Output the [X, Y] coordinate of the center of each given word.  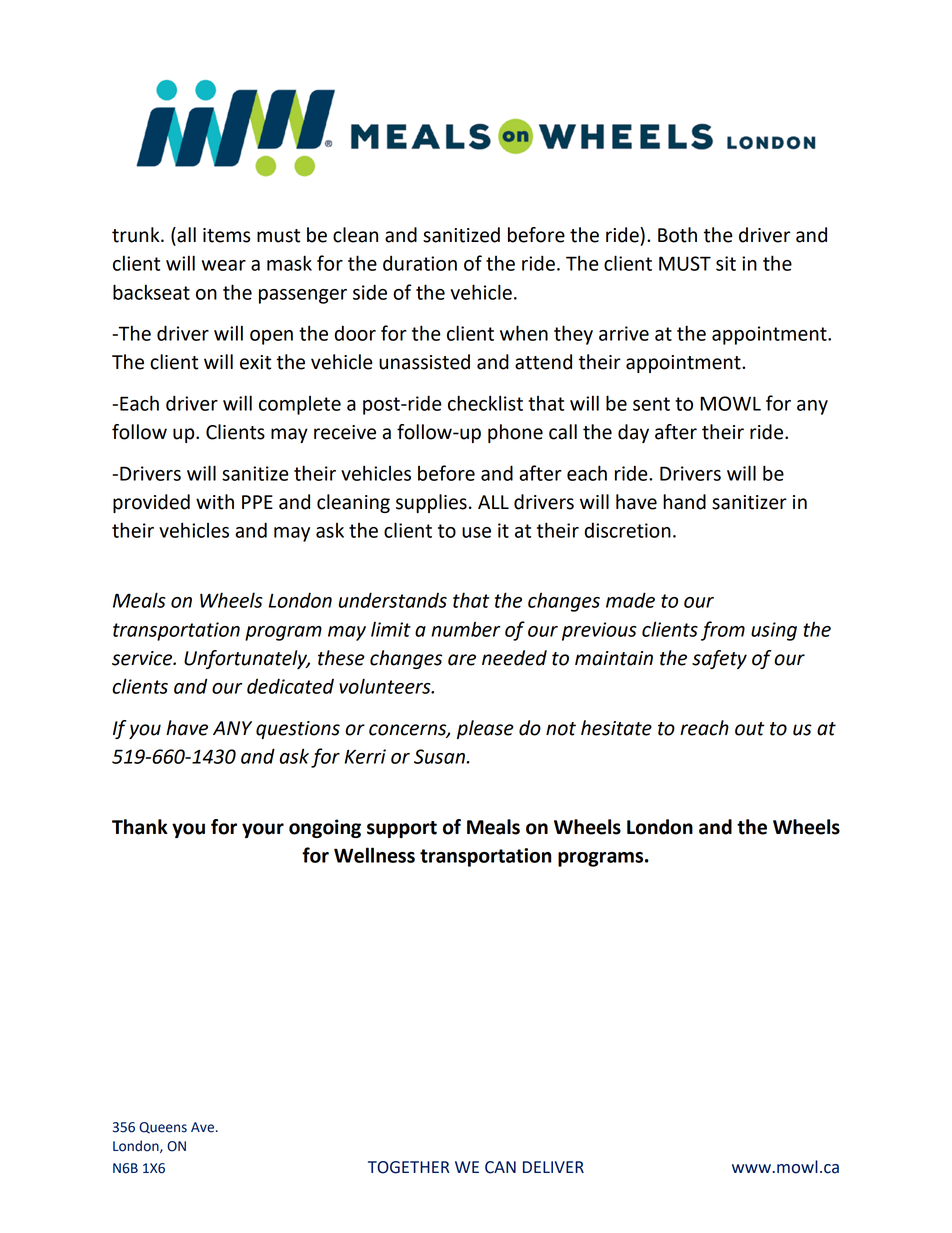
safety [719, 659]
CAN [500, 1167]
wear [224, 265]
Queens [163, 1128]
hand [684, 502]
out [750, 729]
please [485, 729]
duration [420, 263]
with [215, 502]
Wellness [374, 855]
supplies [431, 503]
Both [677, 235]
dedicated [290, 686]
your [263, 830]
